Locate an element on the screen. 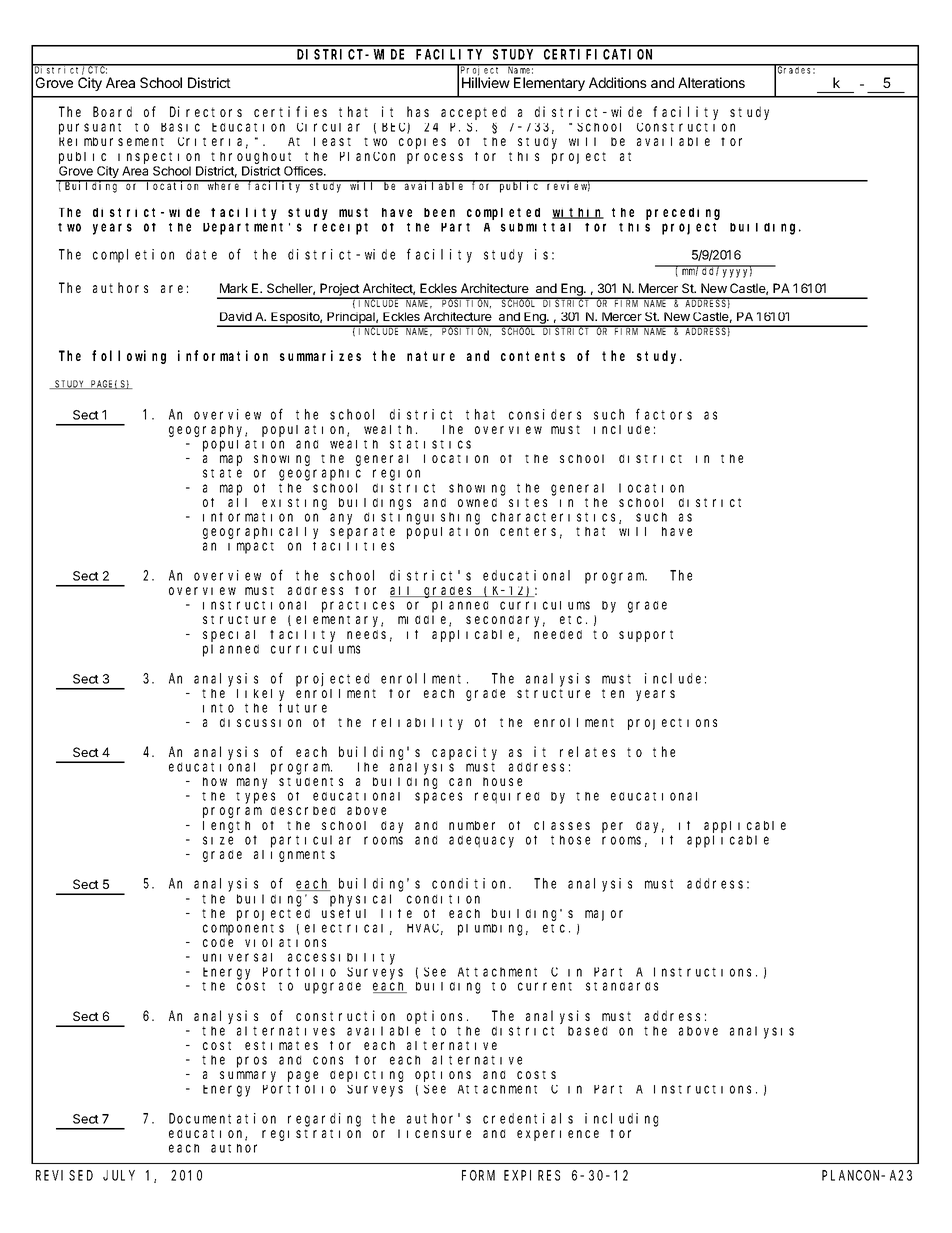 The width and height of the screenshot is (952, 1233). practices is located at coordinates (358, 607).
